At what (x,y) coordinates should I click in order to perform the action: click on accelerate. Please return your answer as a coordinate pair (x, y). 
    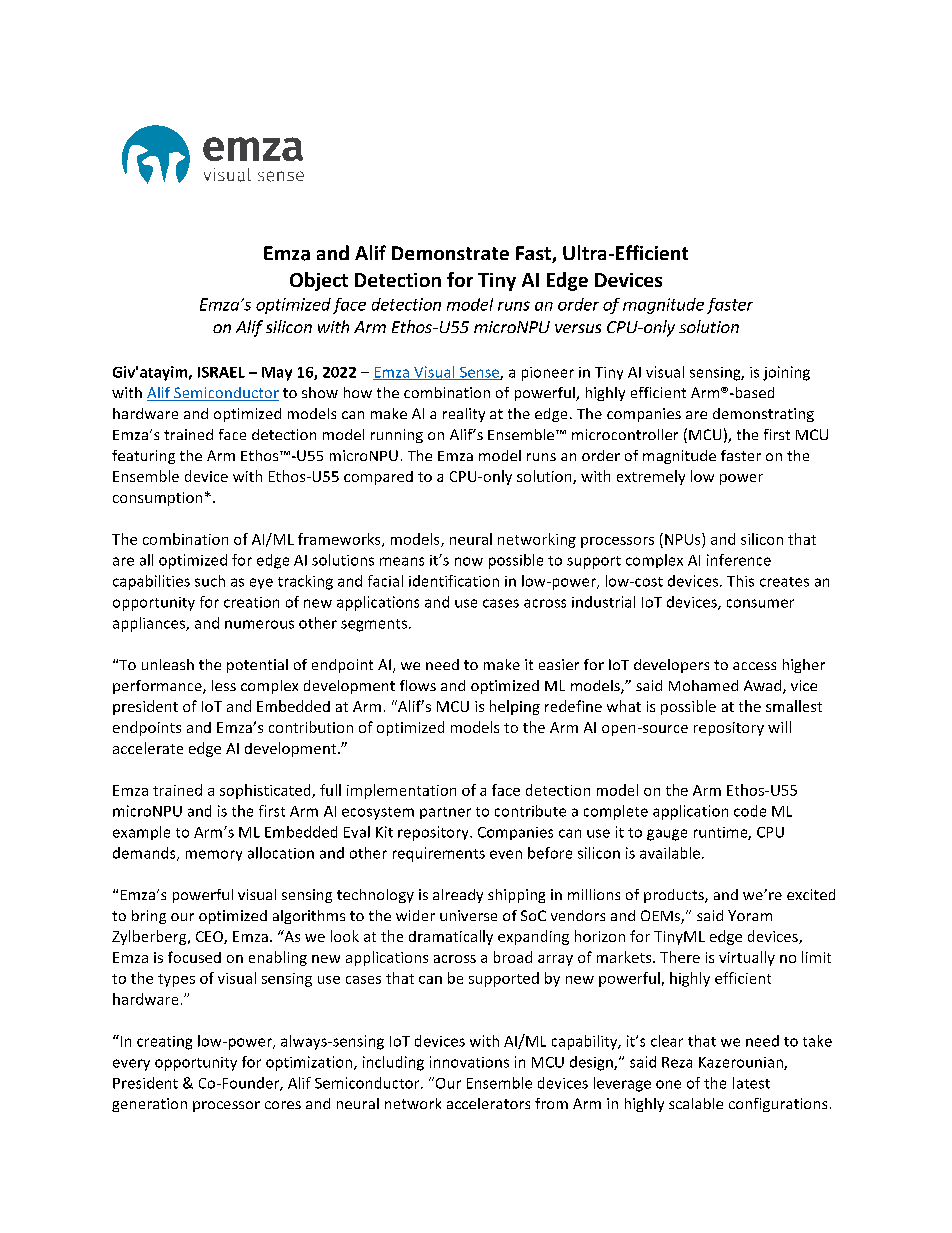
    Looking at the image, I should click on (148, 748).
